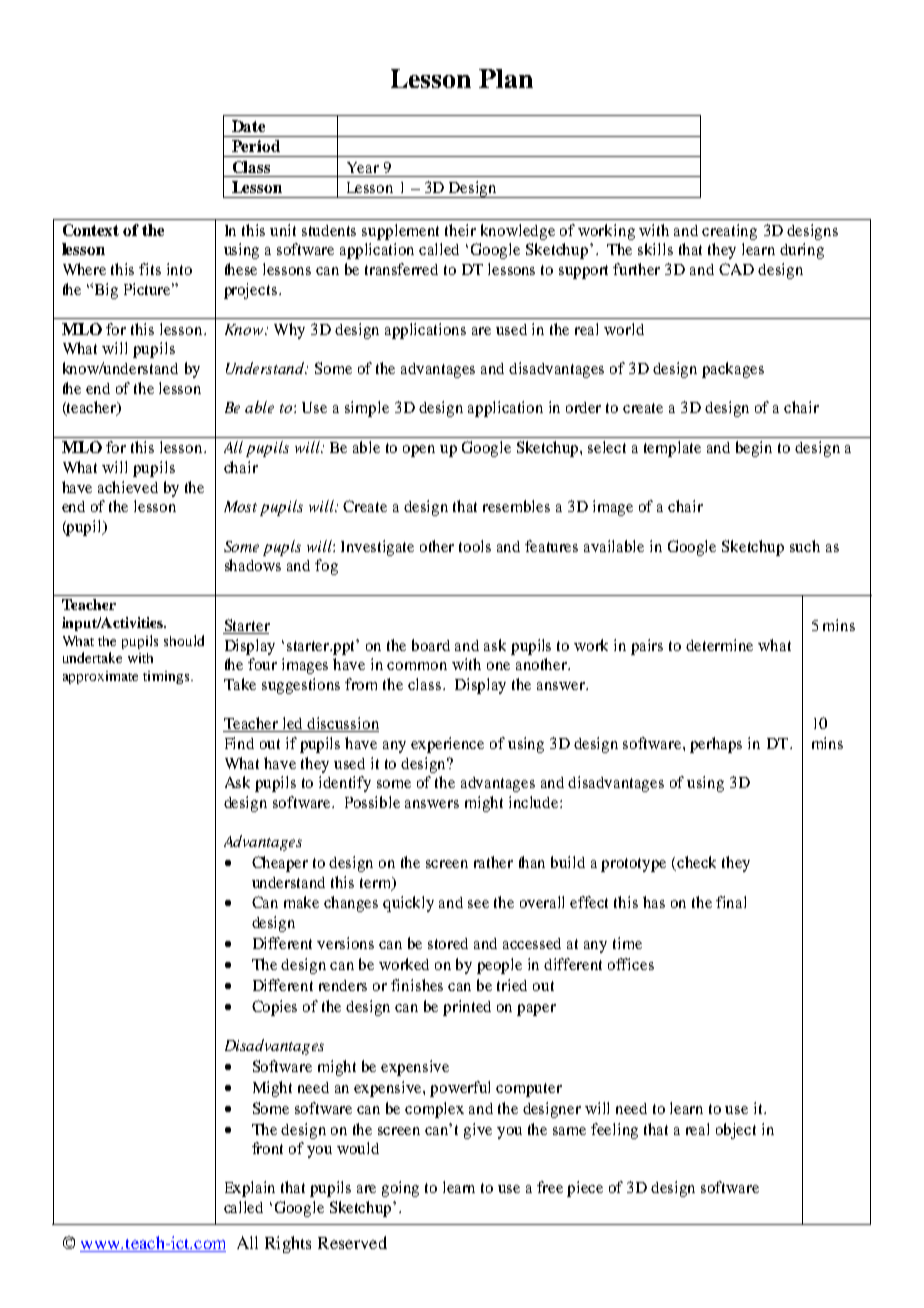  Describe the element at coordinates (506, 78) in the screenshot. I see `Plan` at that location.
